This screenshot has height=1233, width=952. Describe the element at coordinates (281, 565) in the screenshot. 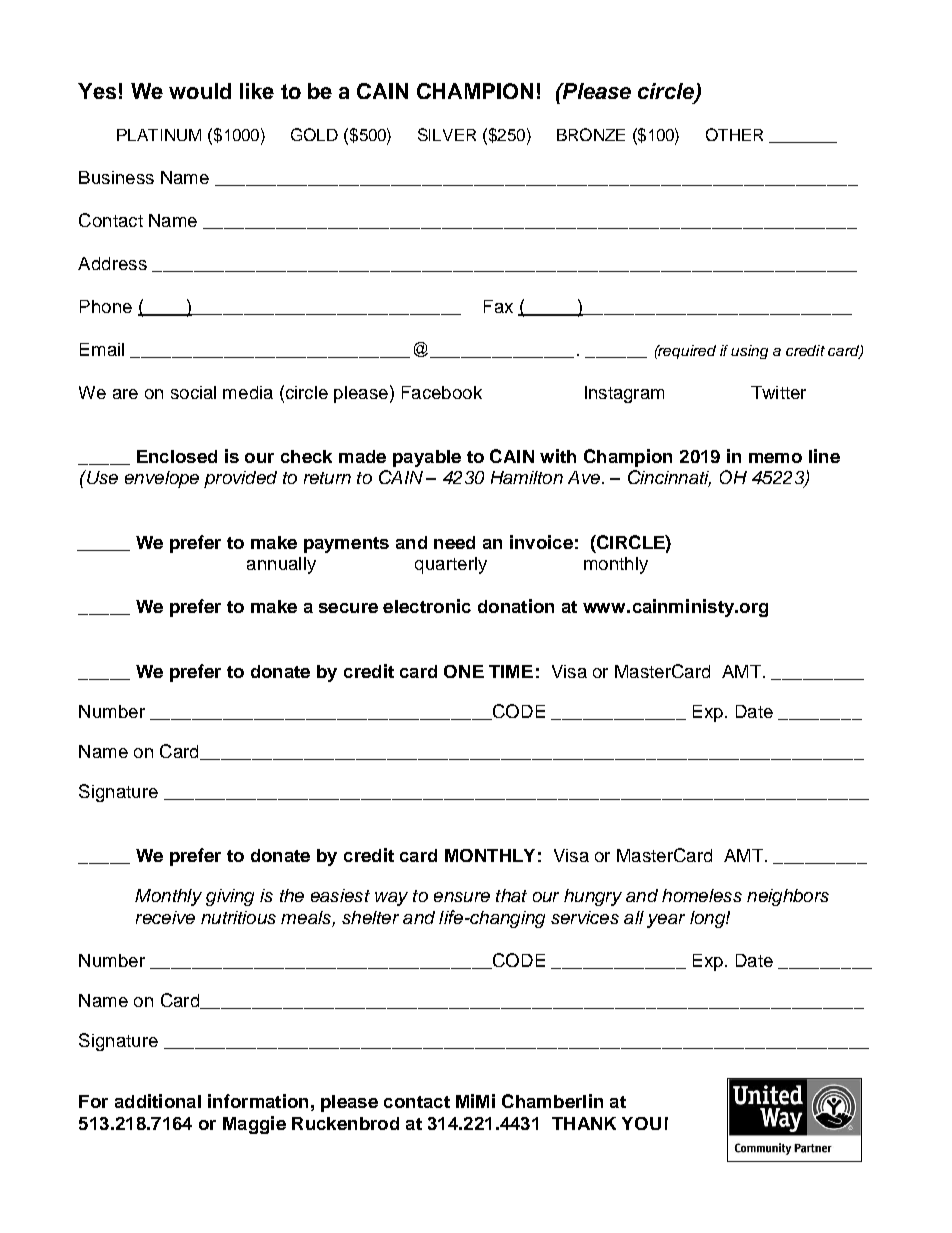

I see `annually` at that location.
